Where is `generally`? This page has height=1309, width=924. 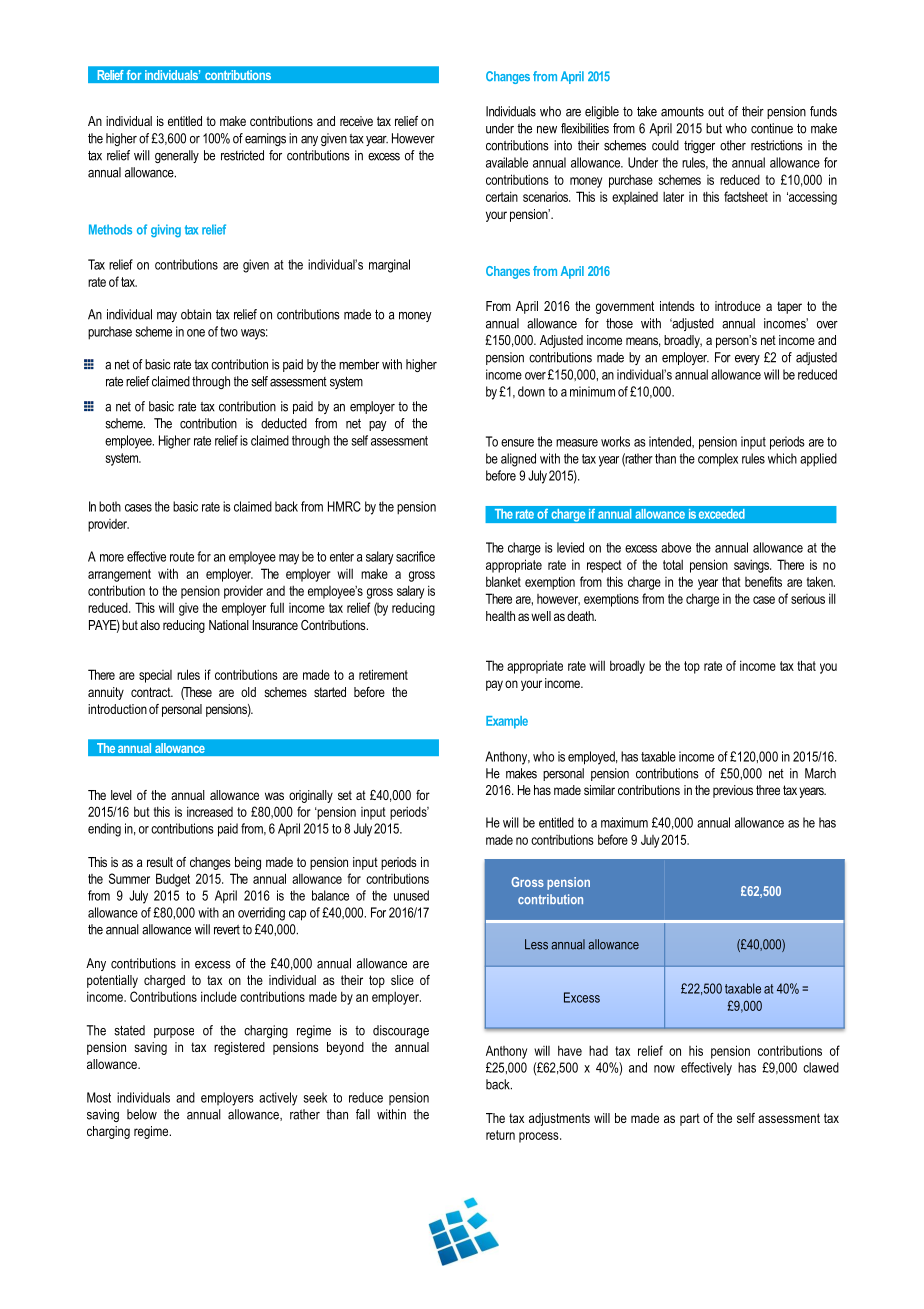
generally is located at coordinates (177, 156).
